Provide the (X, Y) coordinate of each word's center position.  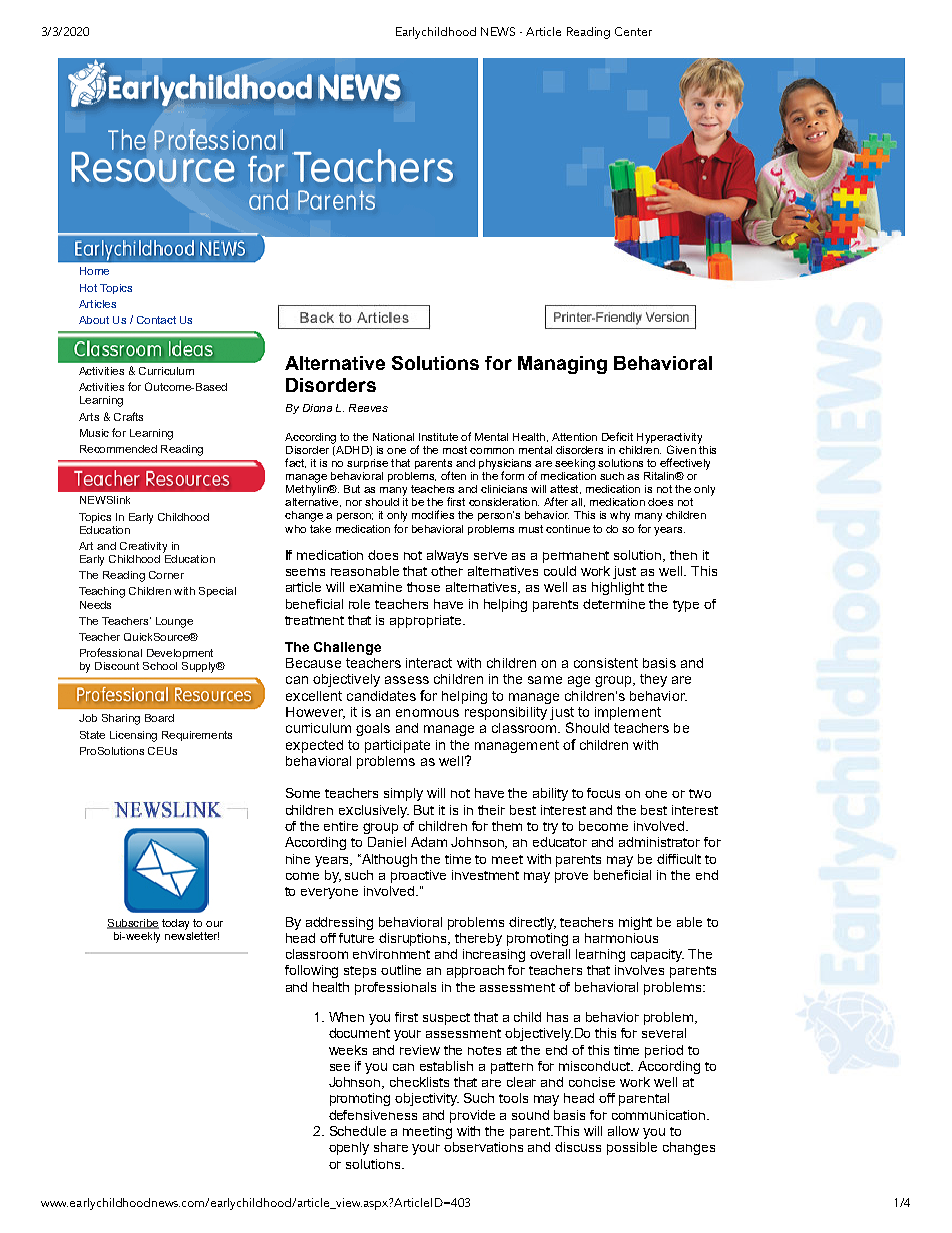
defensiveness (373, 1115)
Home (94, 271)
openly (349, 1148)
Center (633, 31)
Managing (562, 365)
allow (623, 1131)
